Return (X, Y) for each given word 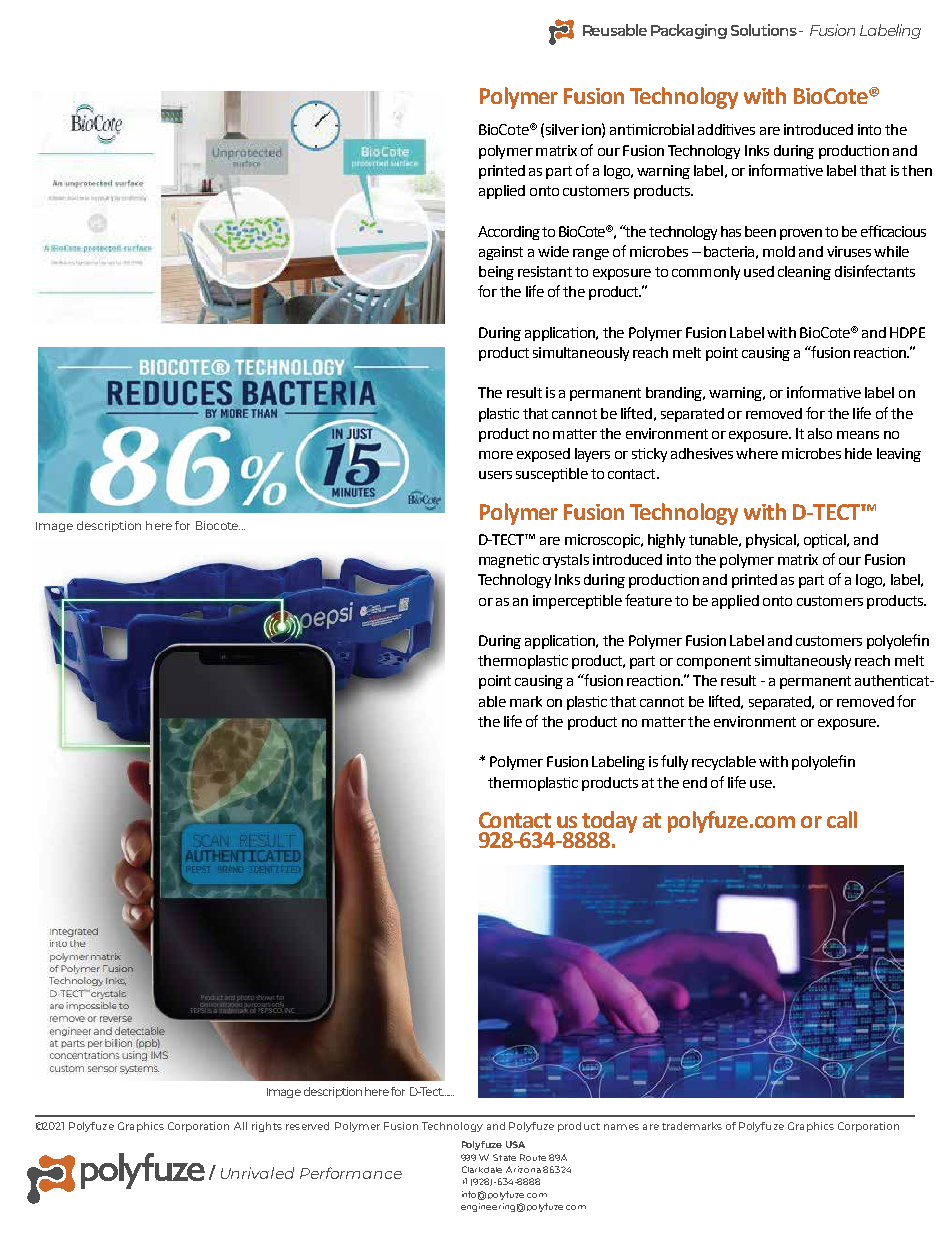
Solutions (764, 30)
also (820, 433)
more (496, 455)
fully (674, 762)
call (842, 819)
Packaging (689, 31)
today (609, 823)
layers (592, 455)
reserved (307, 1126)
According (509, 233)
